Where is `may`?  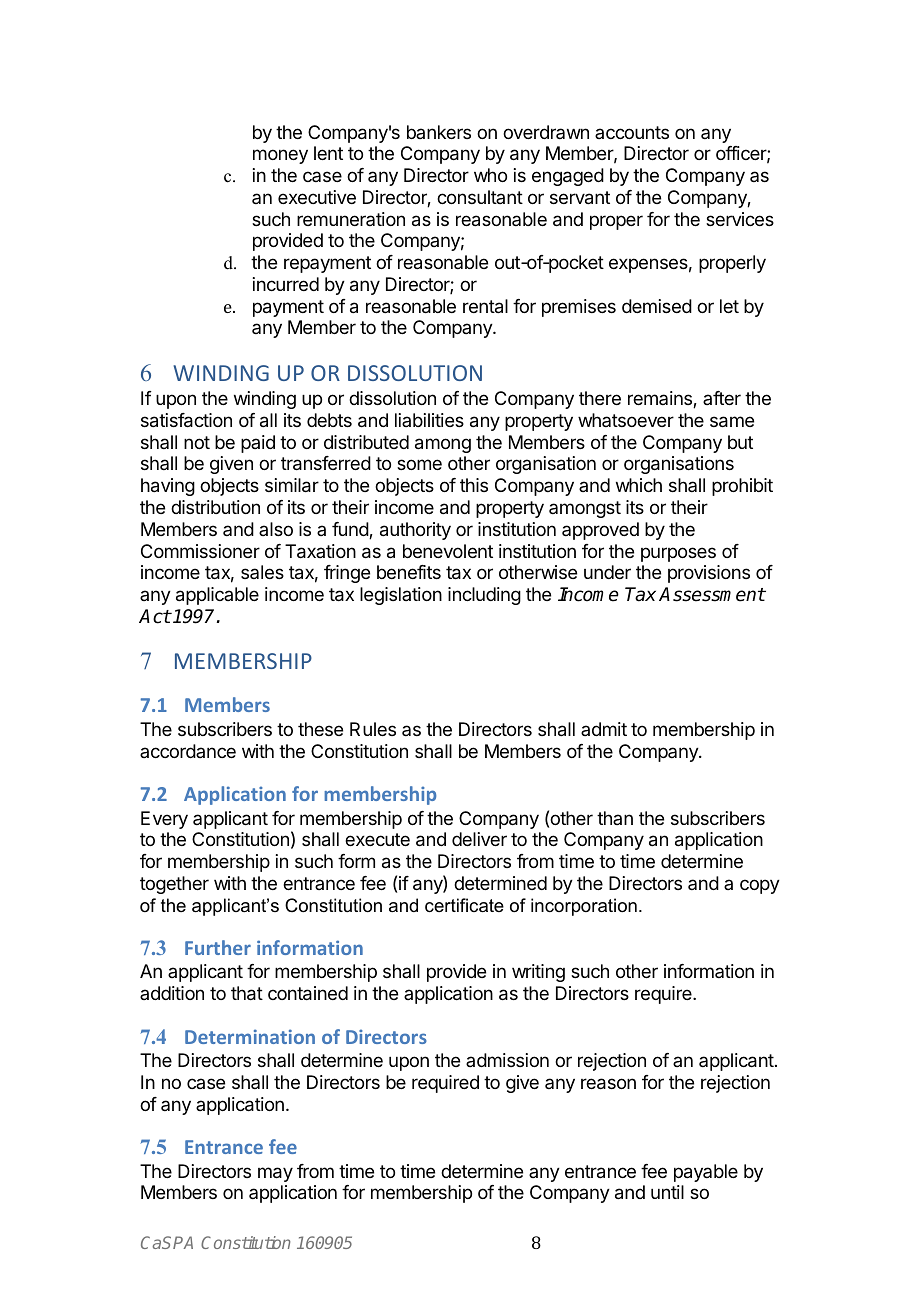
may is located at coordinates (275, 1174).
